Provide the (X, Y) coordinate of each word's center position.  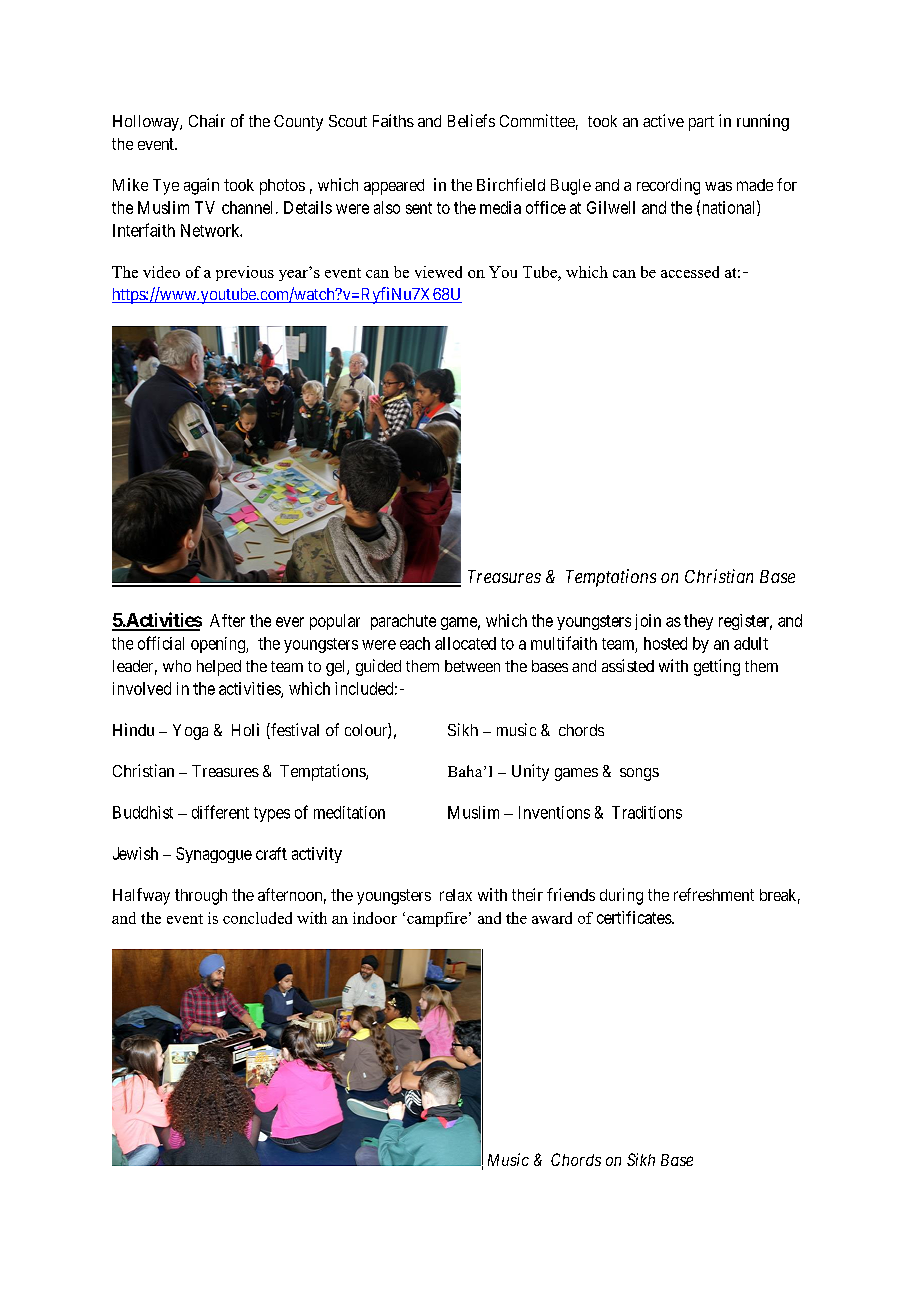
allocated (465, 643)
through (201, 897)
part (701, 123)
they (698, 622)
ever (290, 622)
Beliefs (471, 120)
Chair (207, 120)
